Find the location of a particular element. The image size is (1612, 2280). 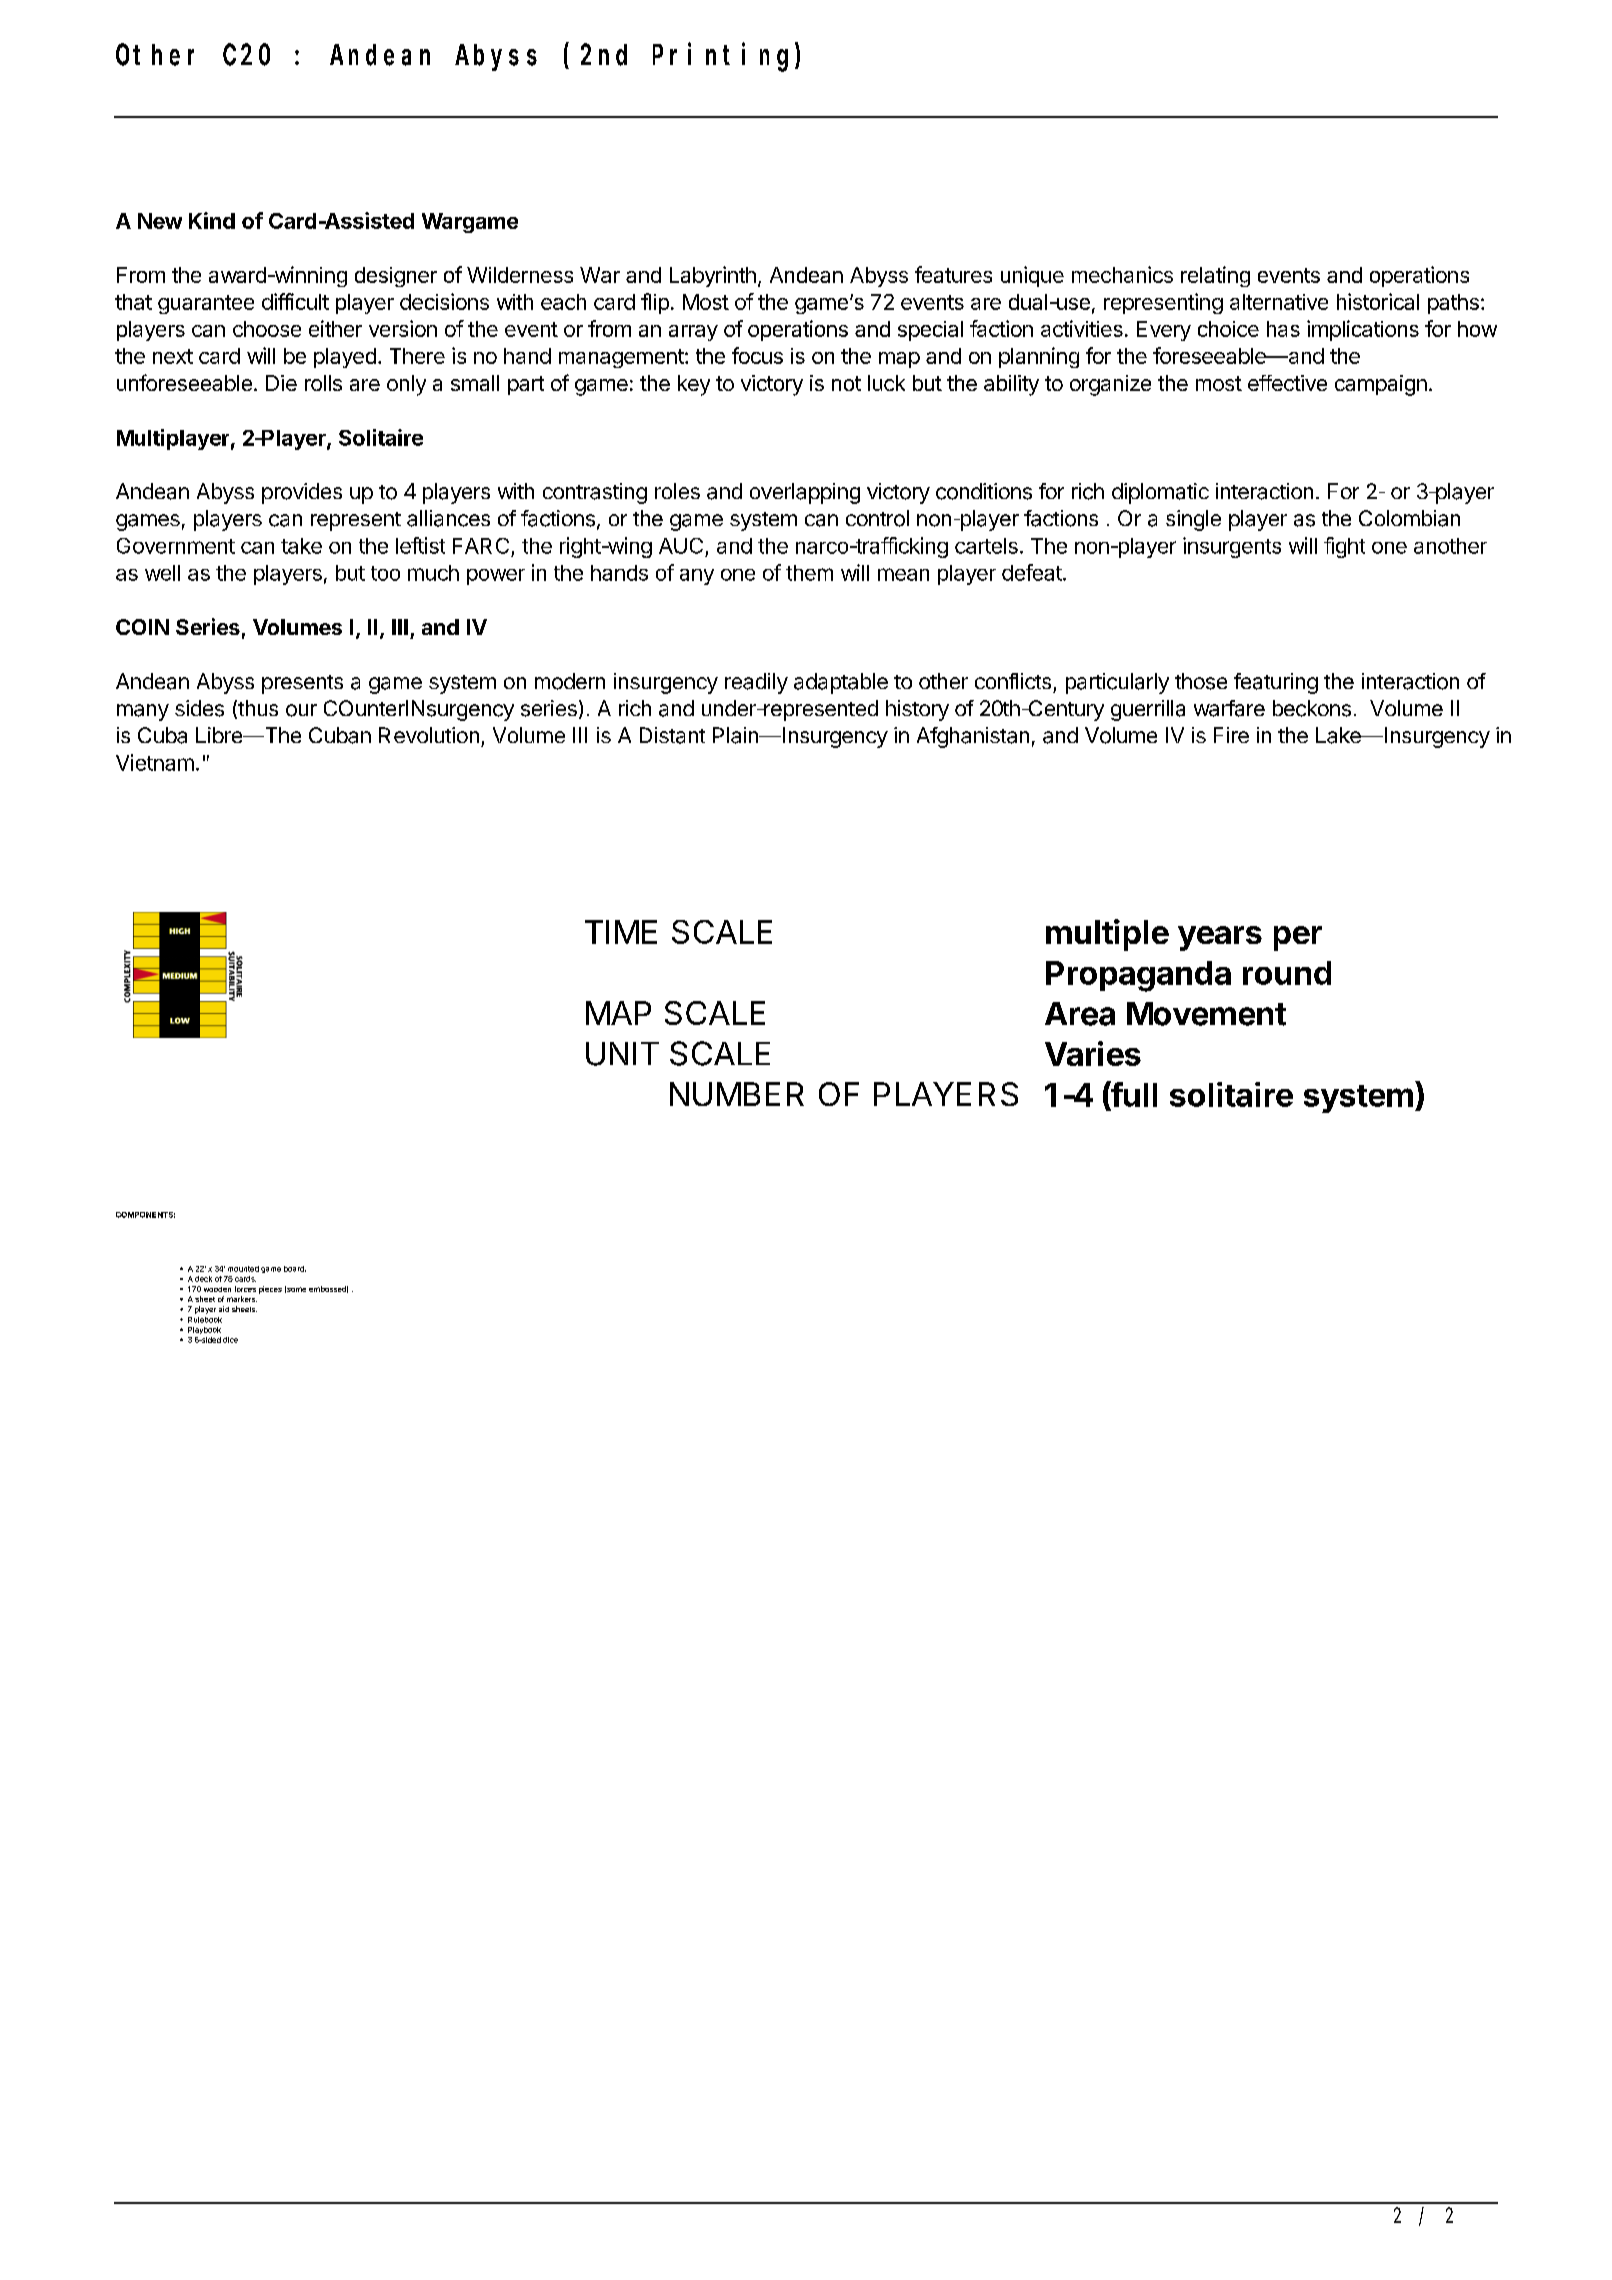

Printing is located at coordinates (724, 57).
